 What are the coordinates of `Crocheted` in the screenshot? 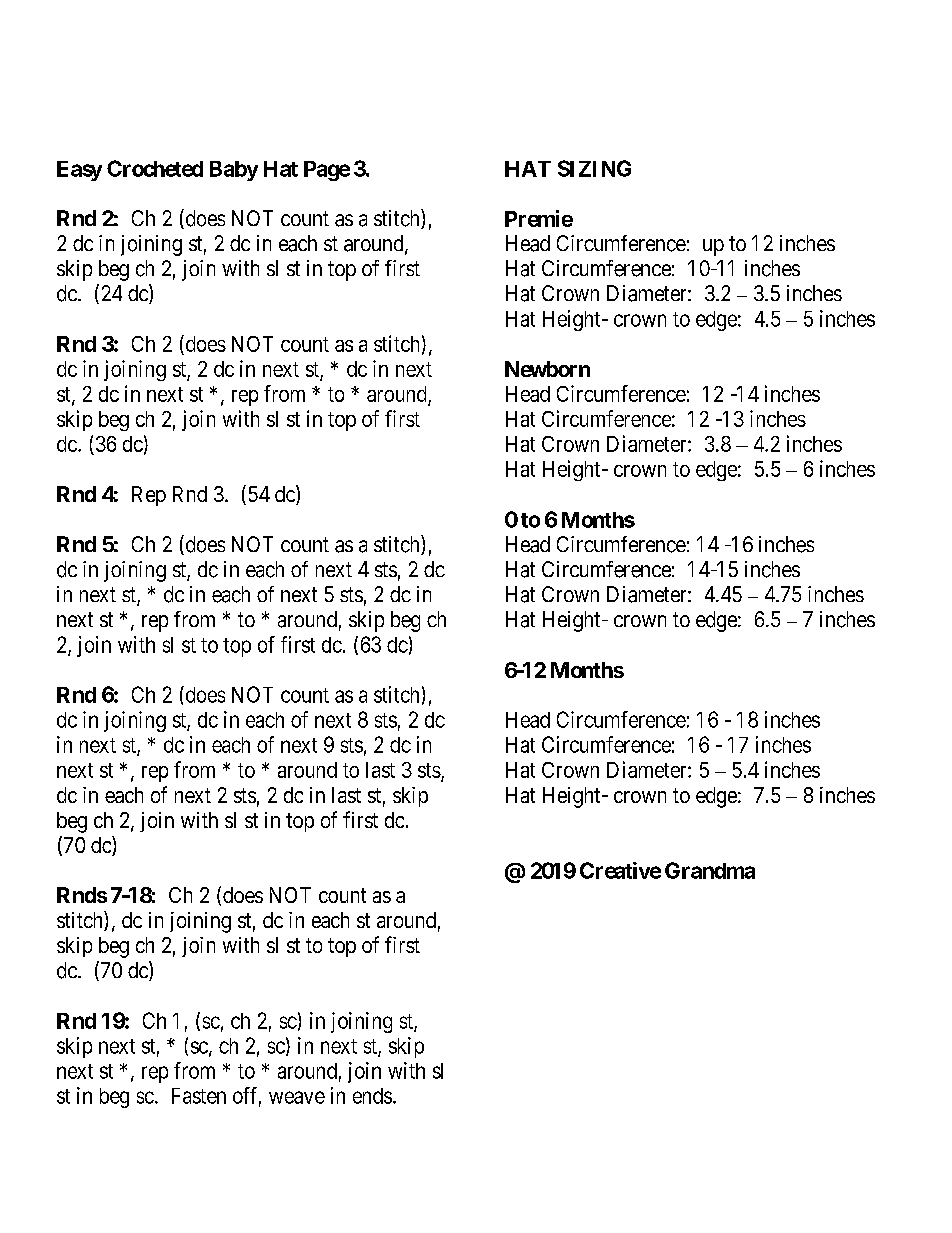 It's located at (155, 168).
